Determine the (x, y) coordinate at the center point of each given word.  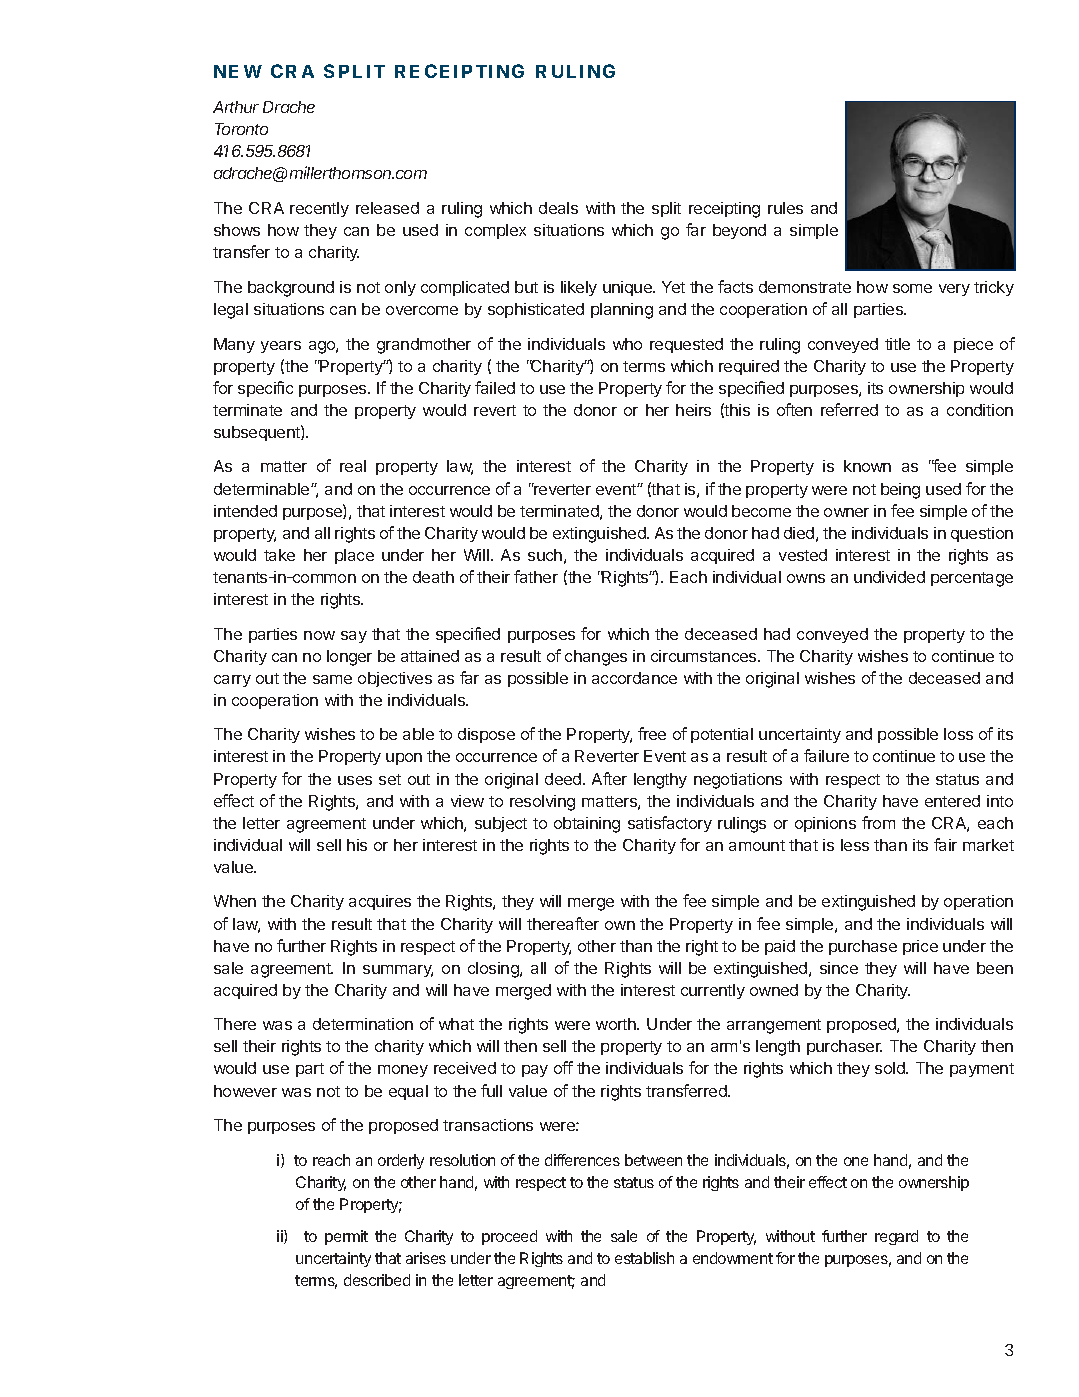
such (545, 555)
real (353, 466)
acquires (380, 902)
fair (945, 844)
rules (785, 208)
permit (346, 1237)
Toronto (241, 129)
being (900, 491)
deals (558, 208)
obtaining (587, 825)
